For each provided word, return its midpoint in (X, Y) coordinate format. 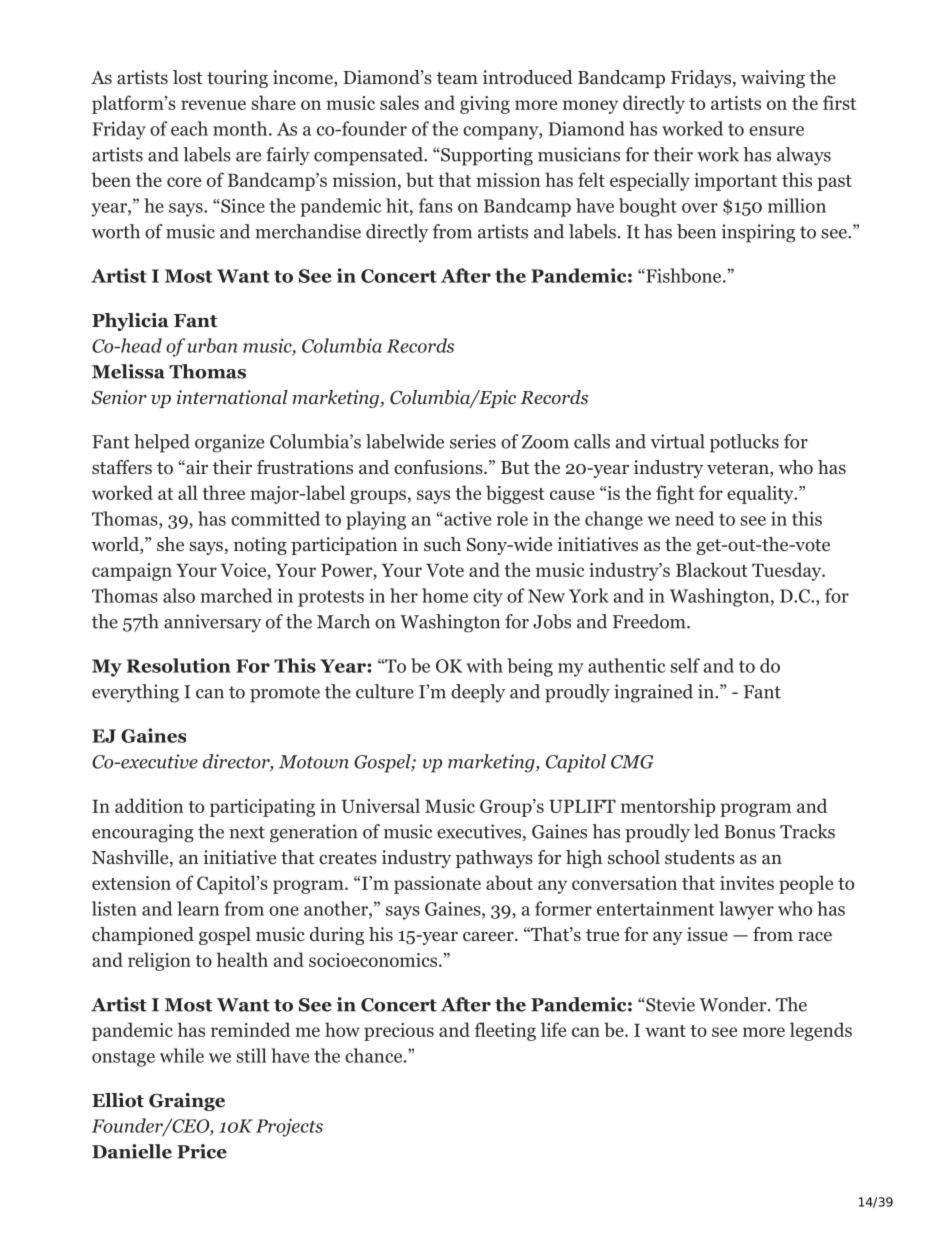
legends (821, 1031)
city (488, 597)
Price (202, 1151)
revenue (213, 105)
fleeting (505, 1031)
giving (485, 105)
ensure (776, 131)
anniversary (212, 623)
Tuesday (787, 571)
